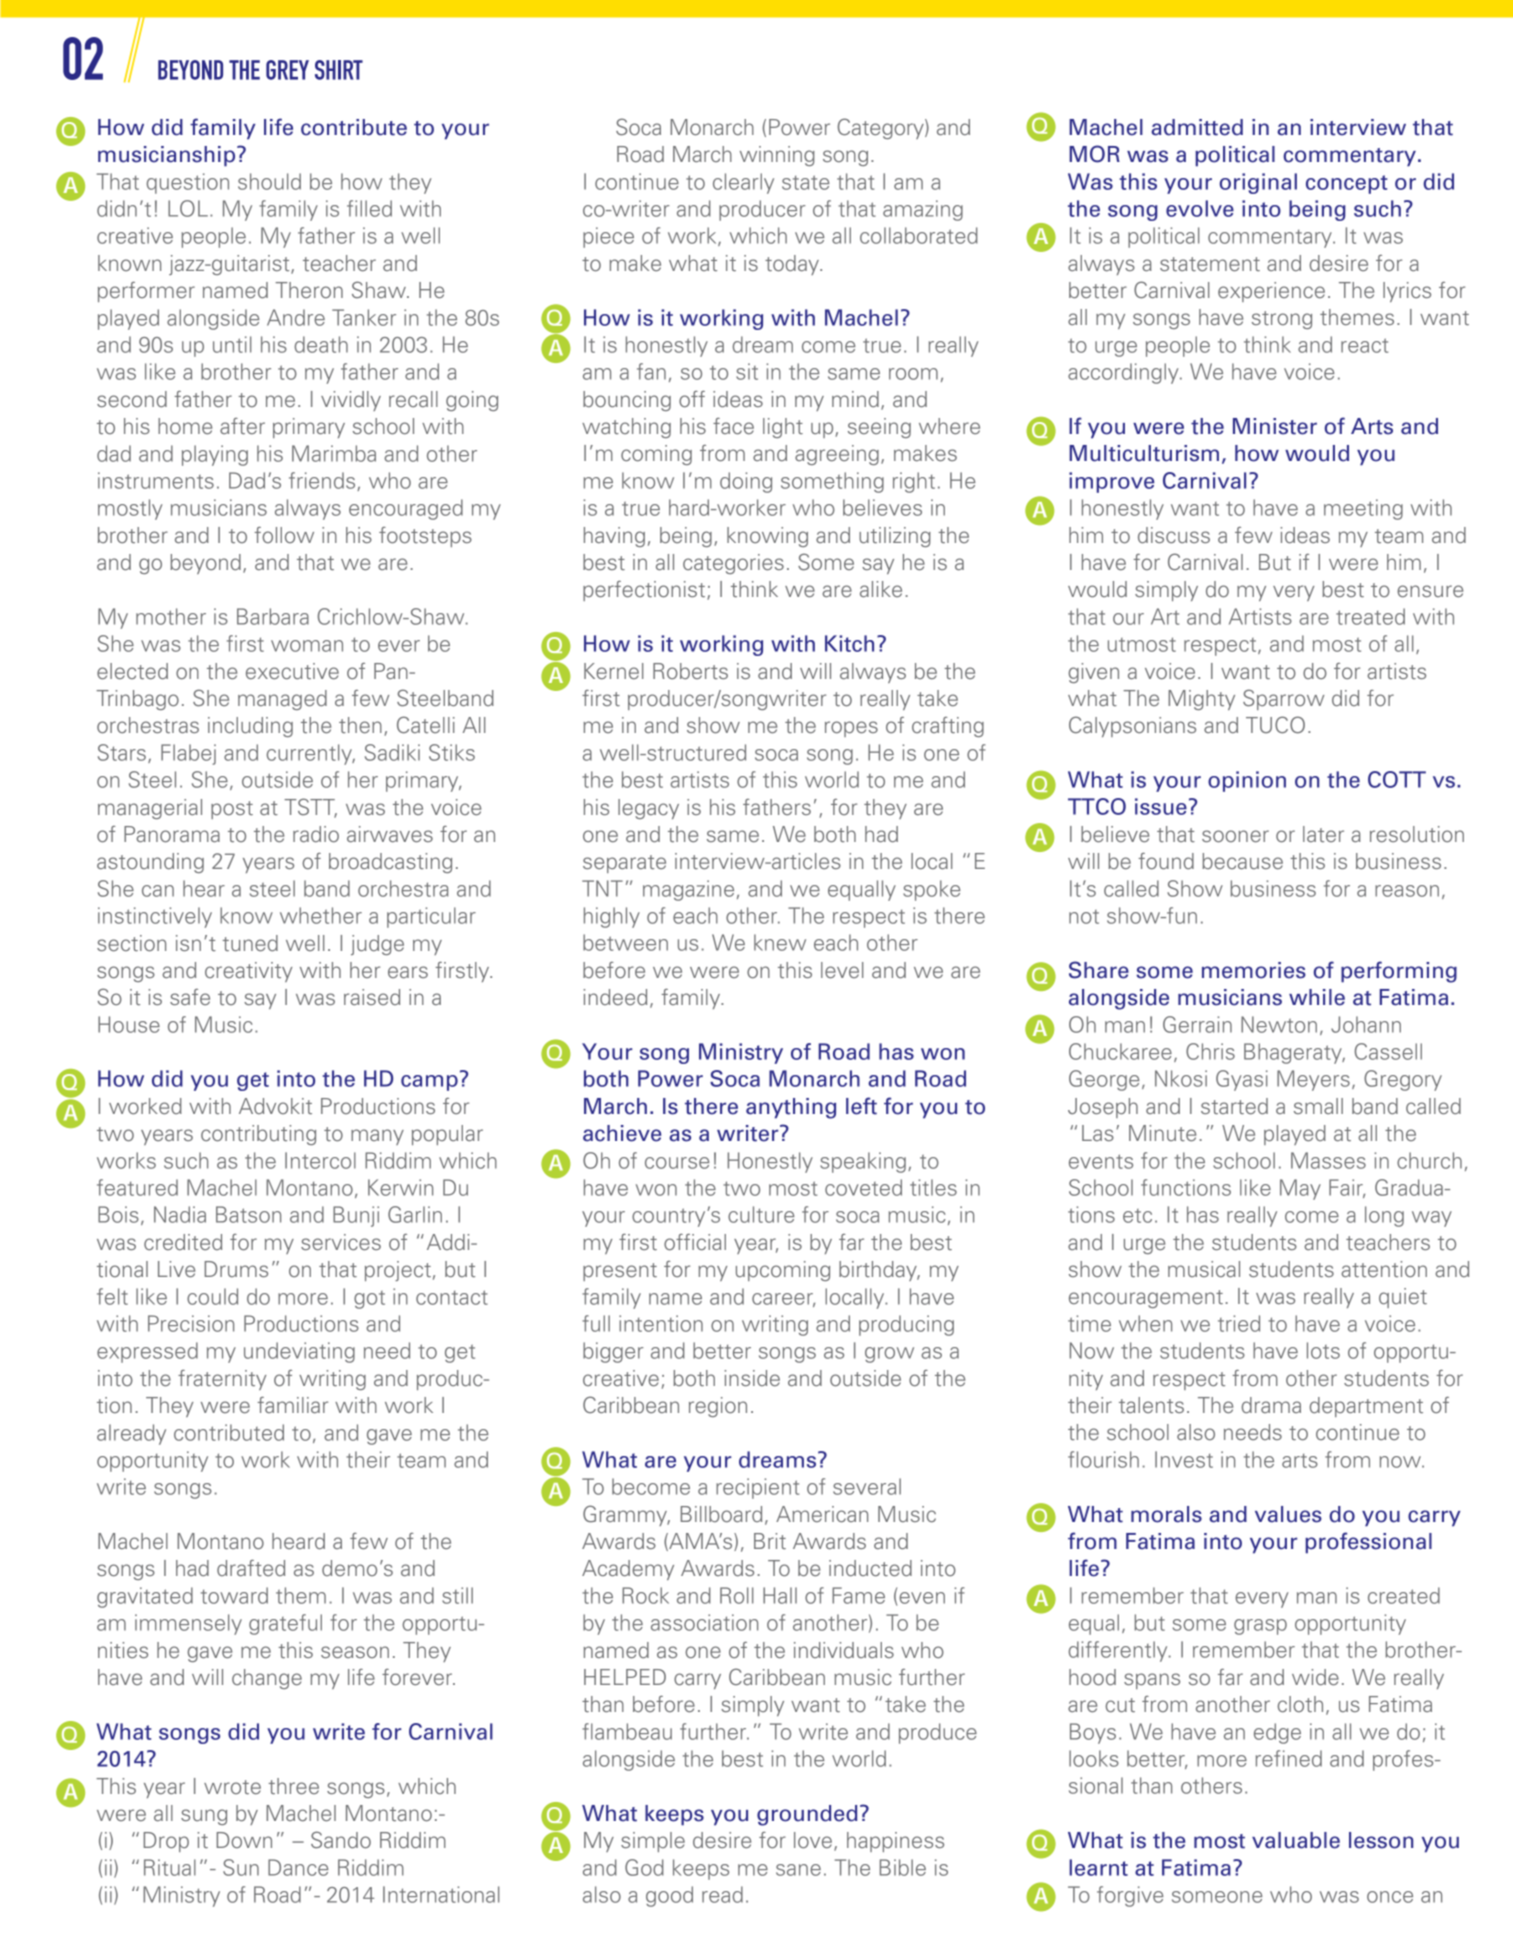 This screenshot has height=1958, width=1513. I want to click on winning, so click(777, 156).
